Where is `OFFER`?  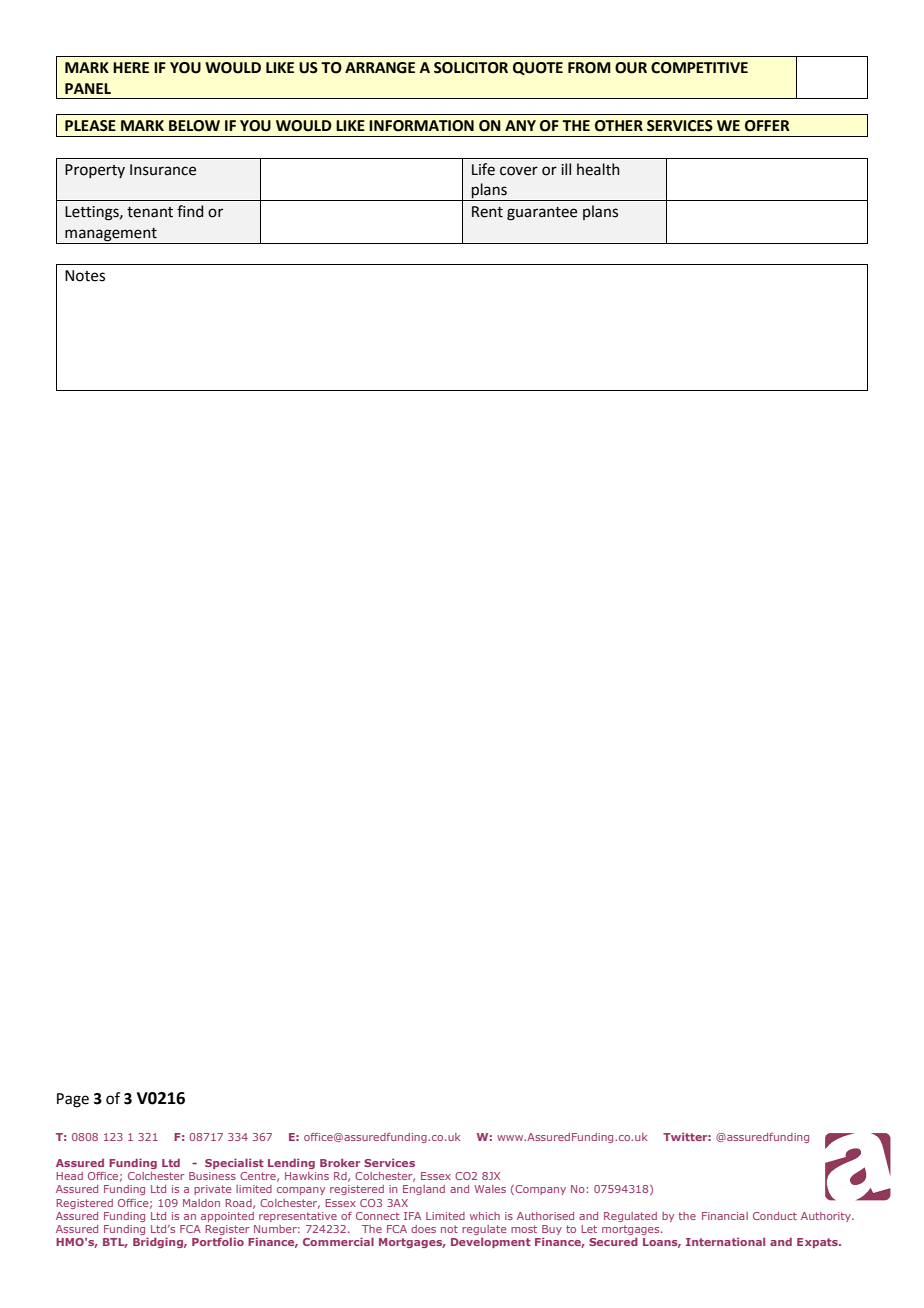 OFFER is located at coordinates (767, 126).
